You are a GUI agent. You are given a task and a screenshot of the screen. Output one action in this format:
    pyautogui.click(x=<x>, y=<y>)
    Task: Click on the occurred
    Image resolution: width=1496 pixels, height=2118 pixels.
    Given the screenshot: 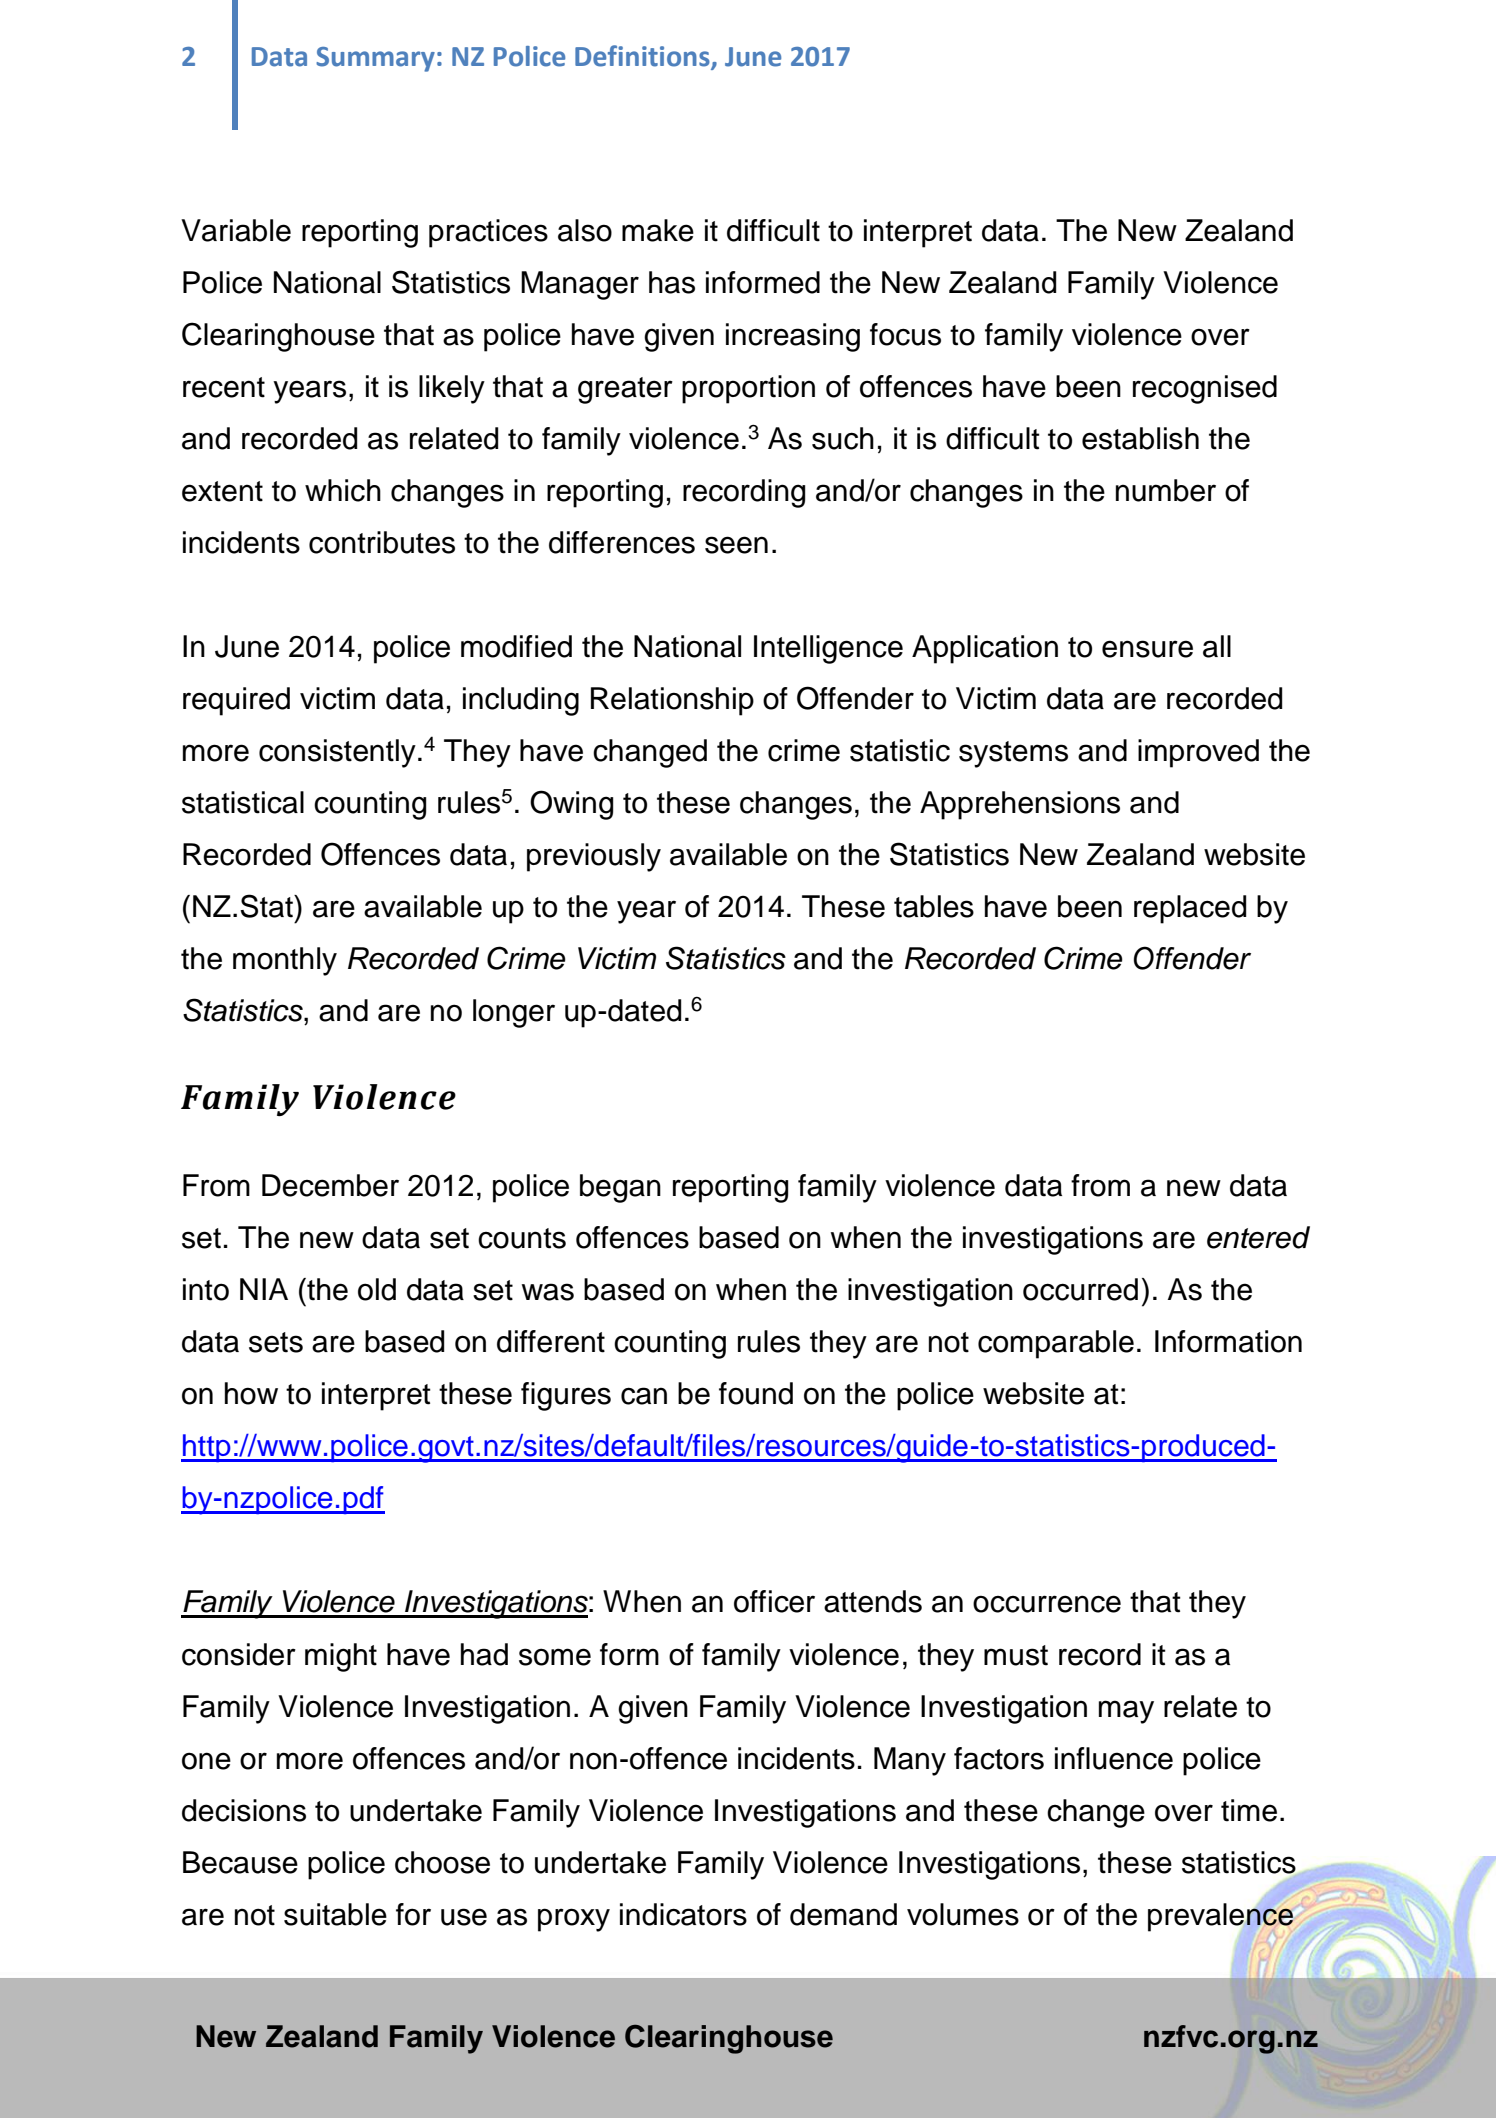 What is the action you would take?
    pyautogui.click(x=1080, y=1289)
